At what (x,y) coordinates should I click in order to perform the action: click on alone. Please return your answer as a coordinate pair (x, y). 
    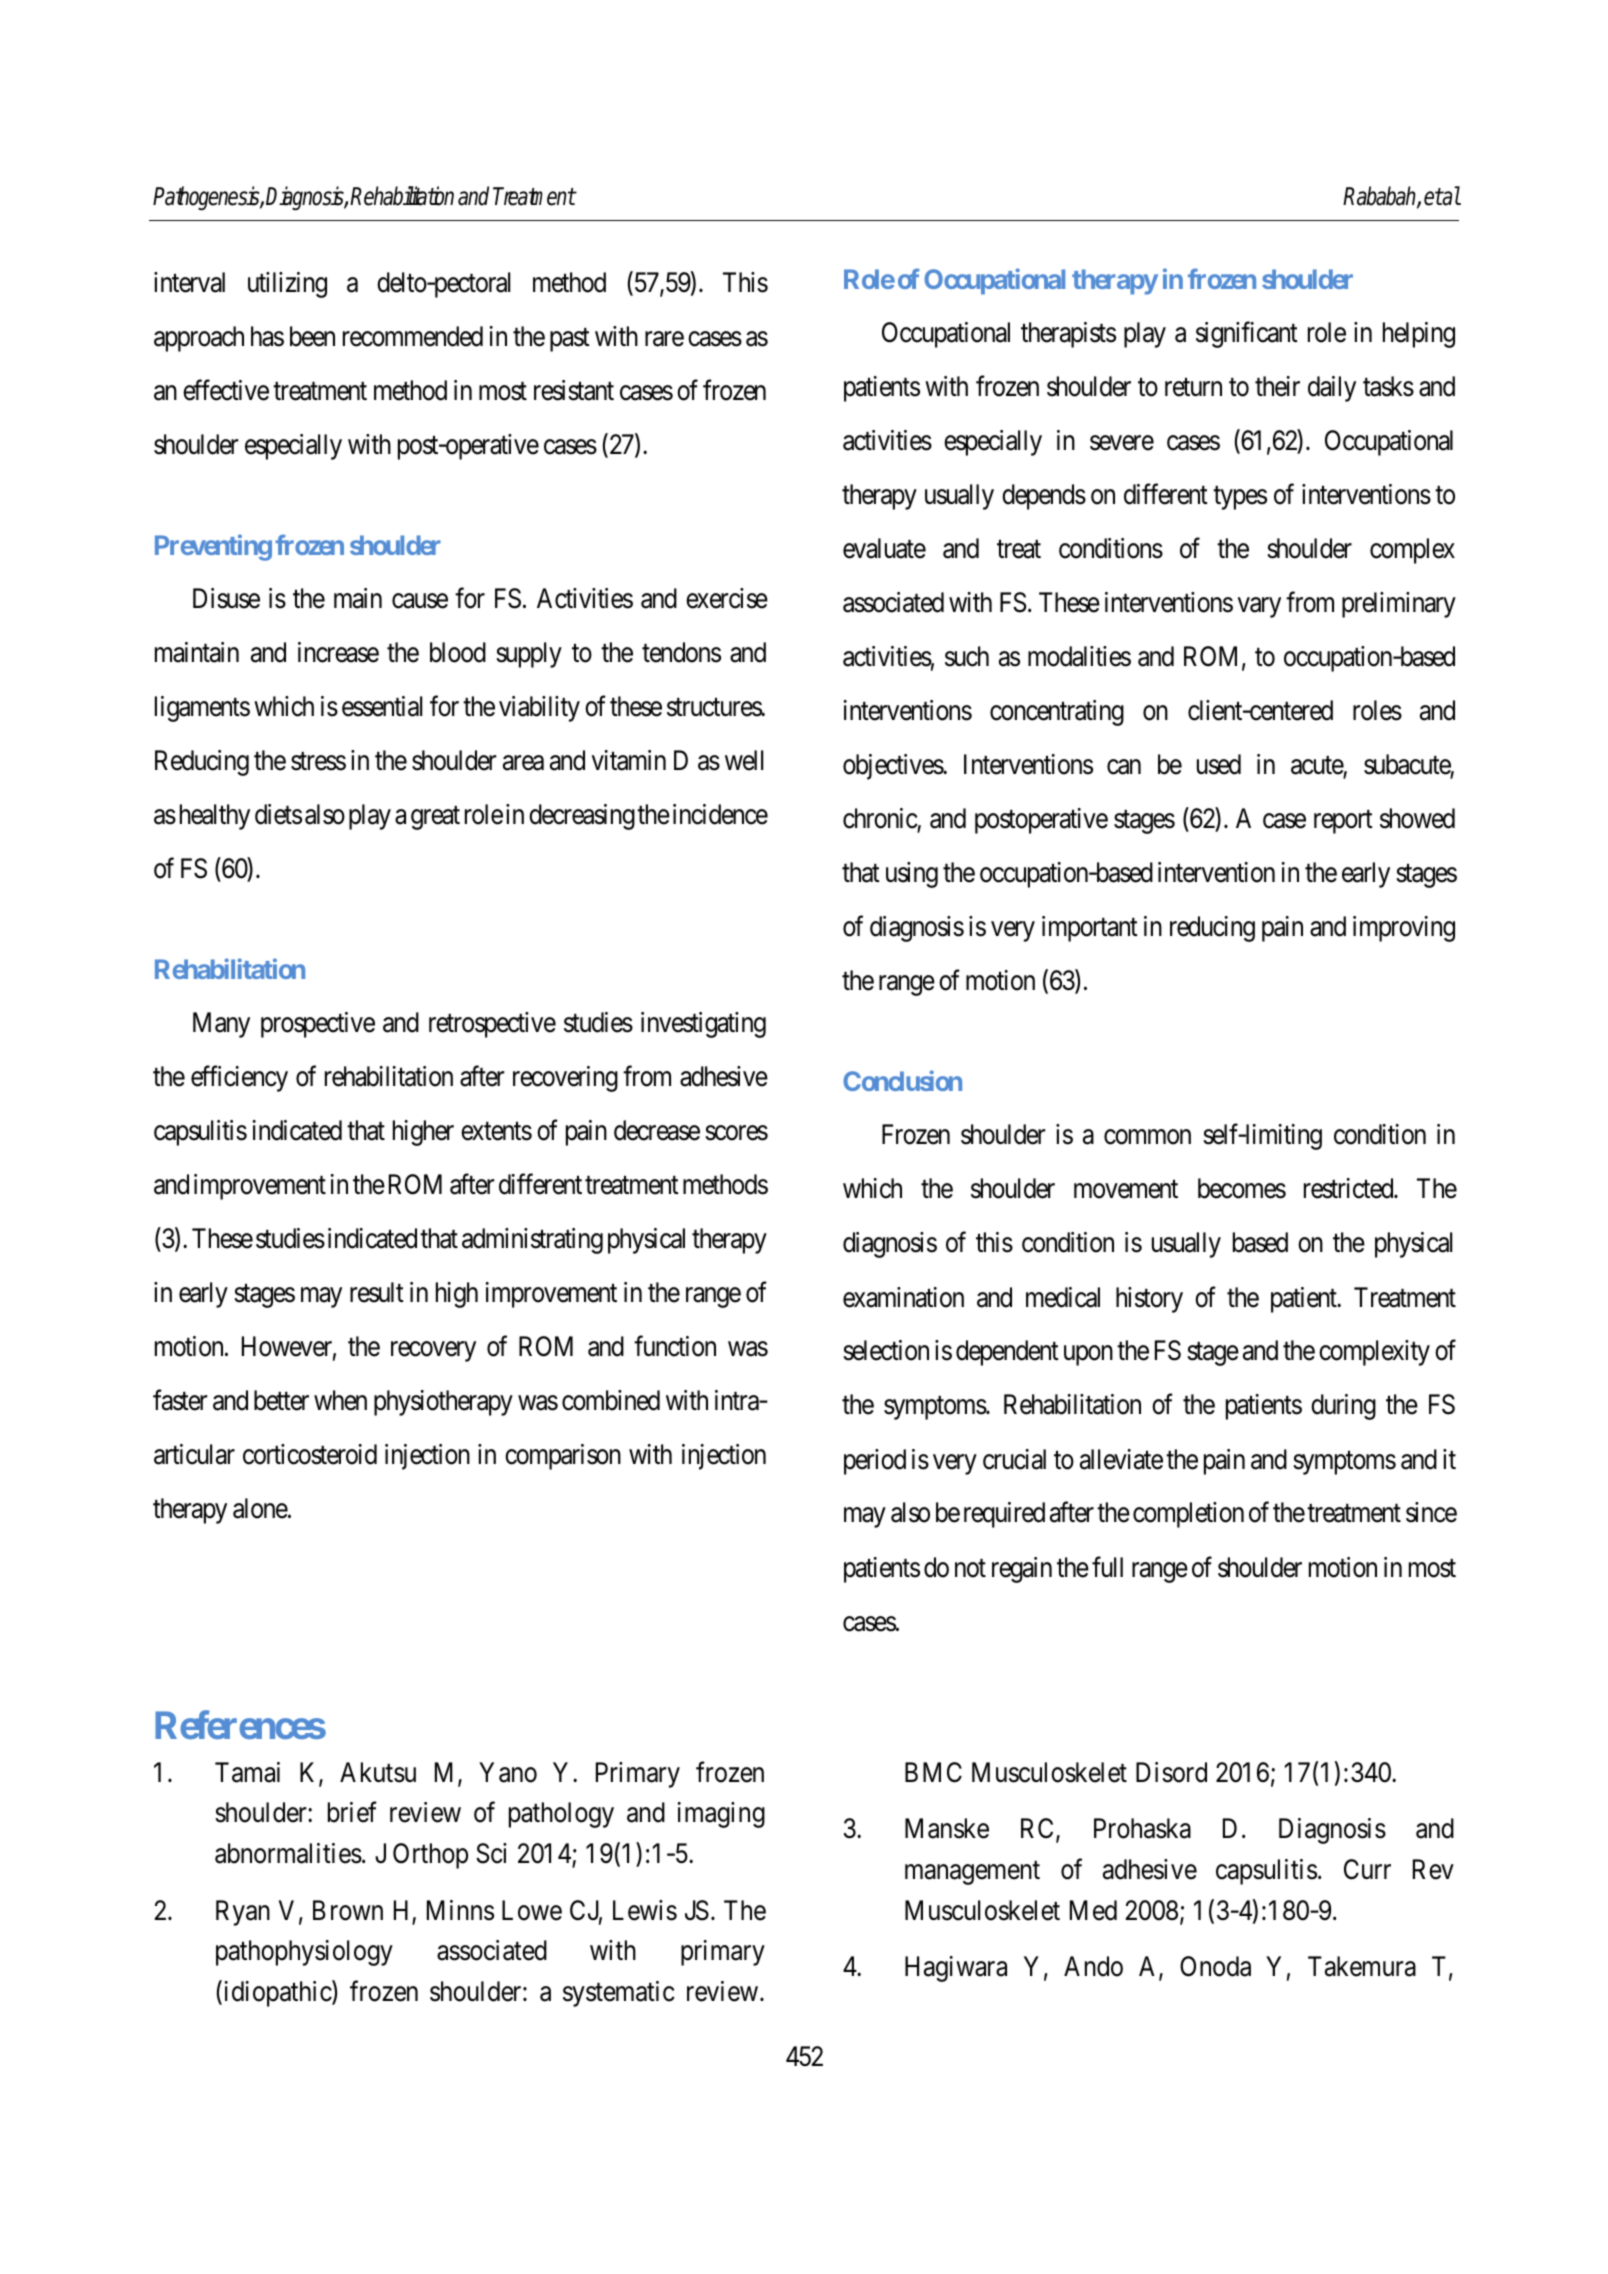
    Looking at the image, I should click on (261, 1508).
